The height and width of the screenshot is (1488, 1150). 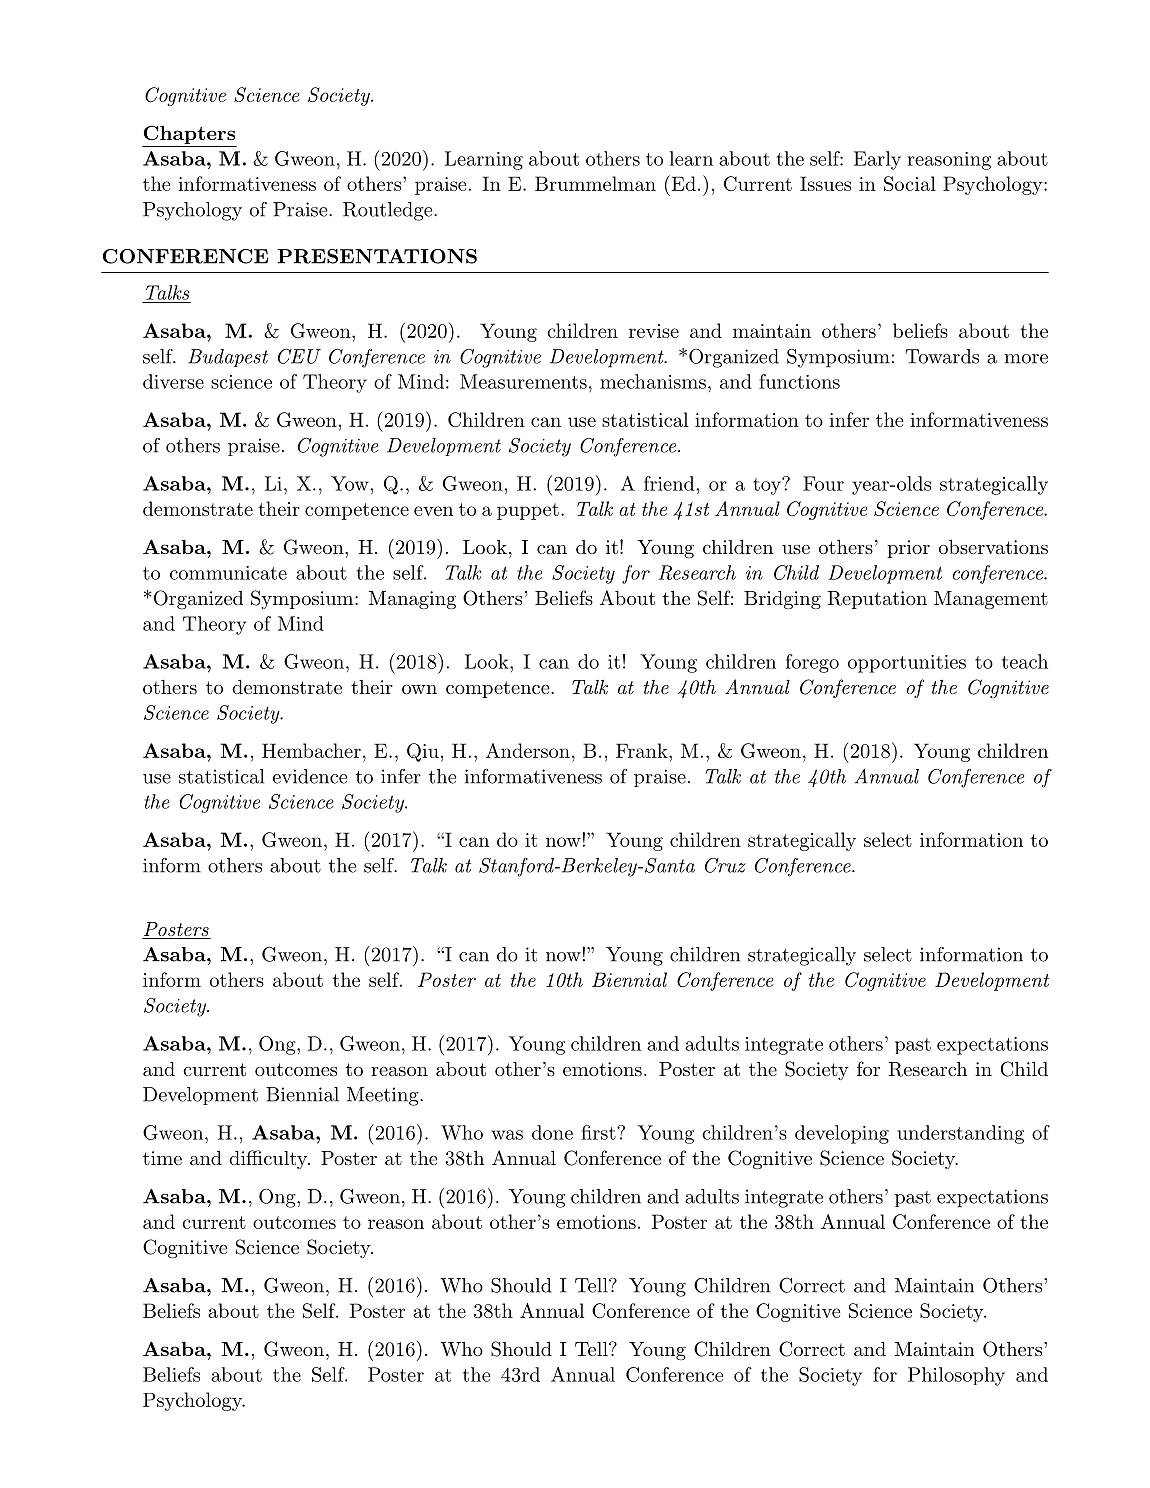 What do you see at coordinates (725, 865) in the screenshot?
I see `Cruz` at bounding box center [725, 865].
